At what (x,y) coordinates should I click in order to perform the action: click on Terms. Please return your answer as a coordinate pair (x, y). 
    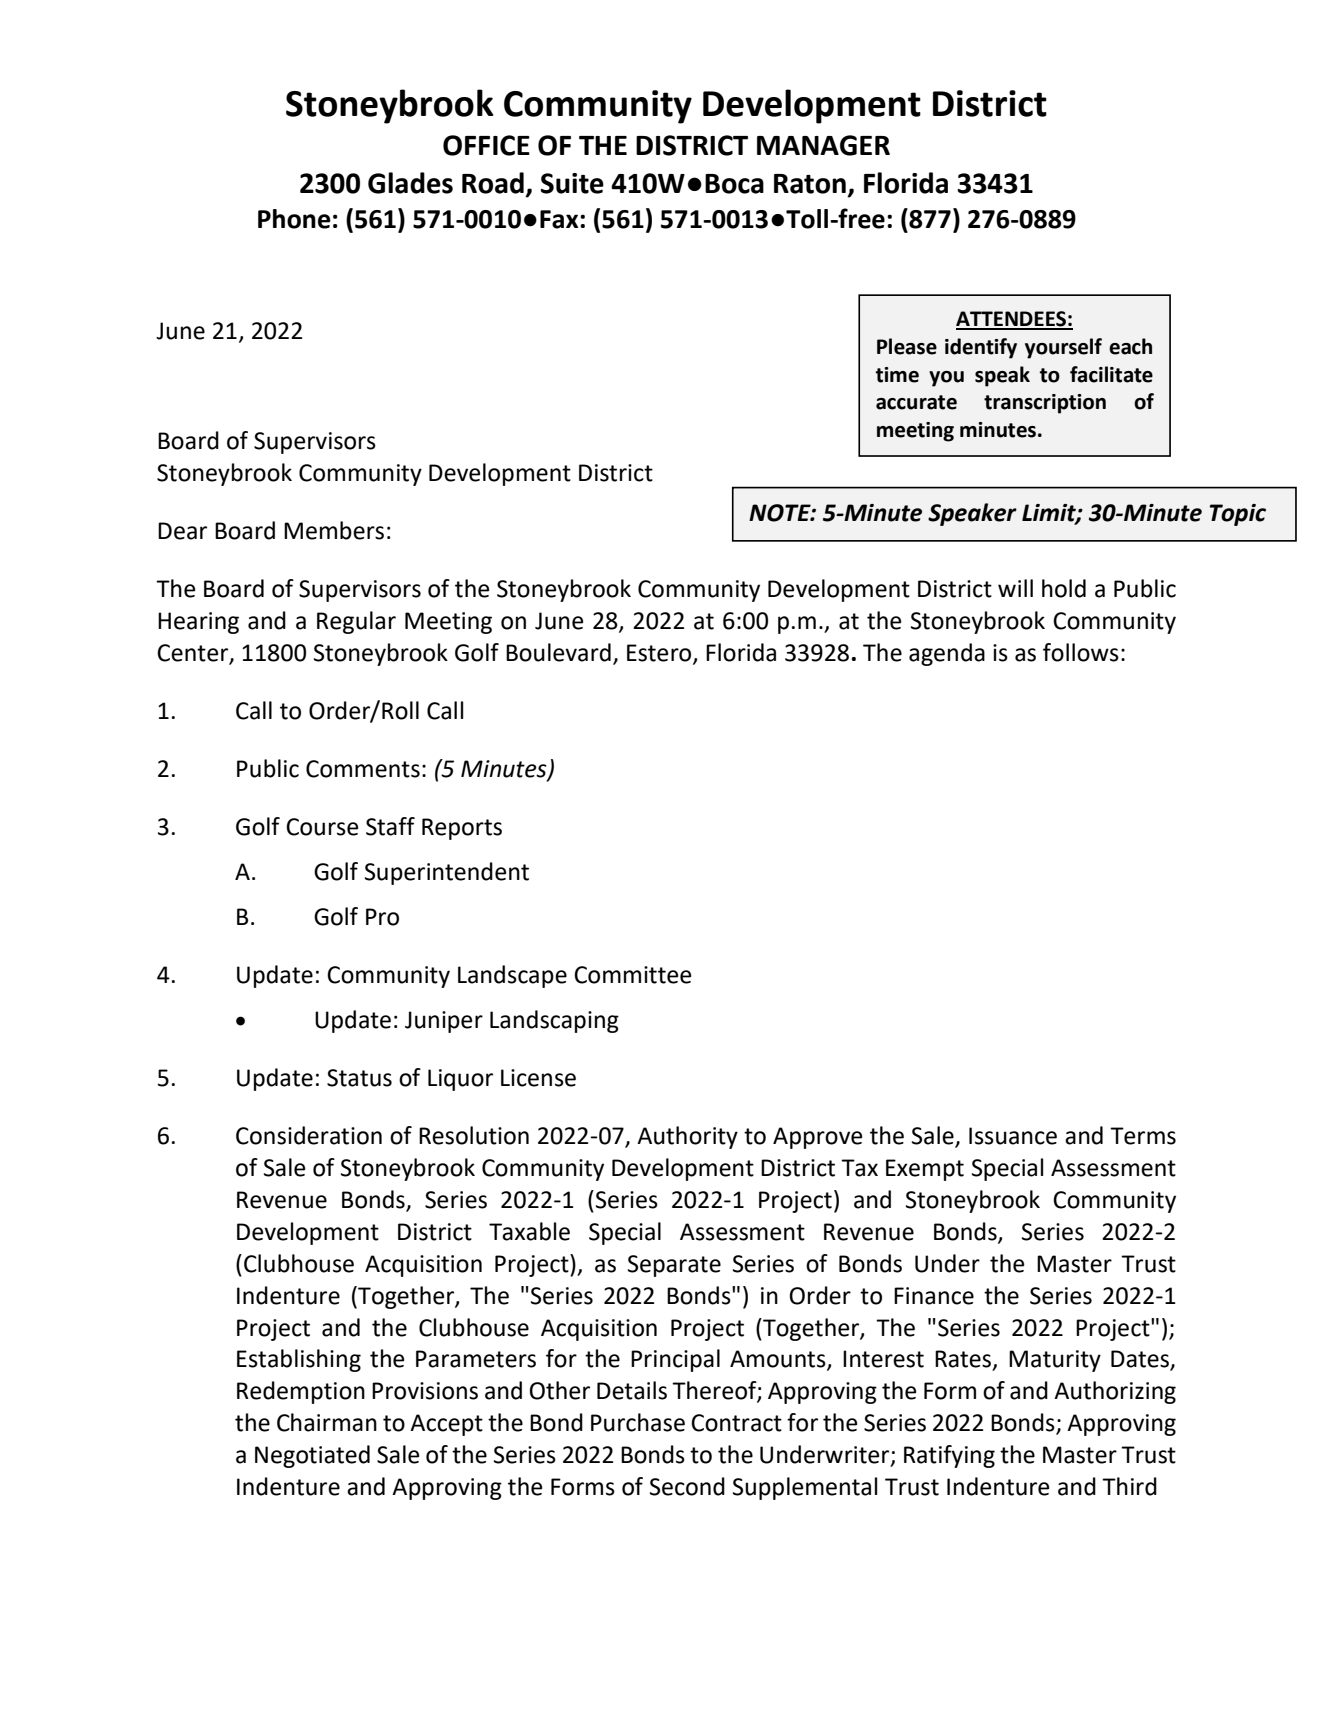
    Looking at the image, I should click on (1143, 1136).
